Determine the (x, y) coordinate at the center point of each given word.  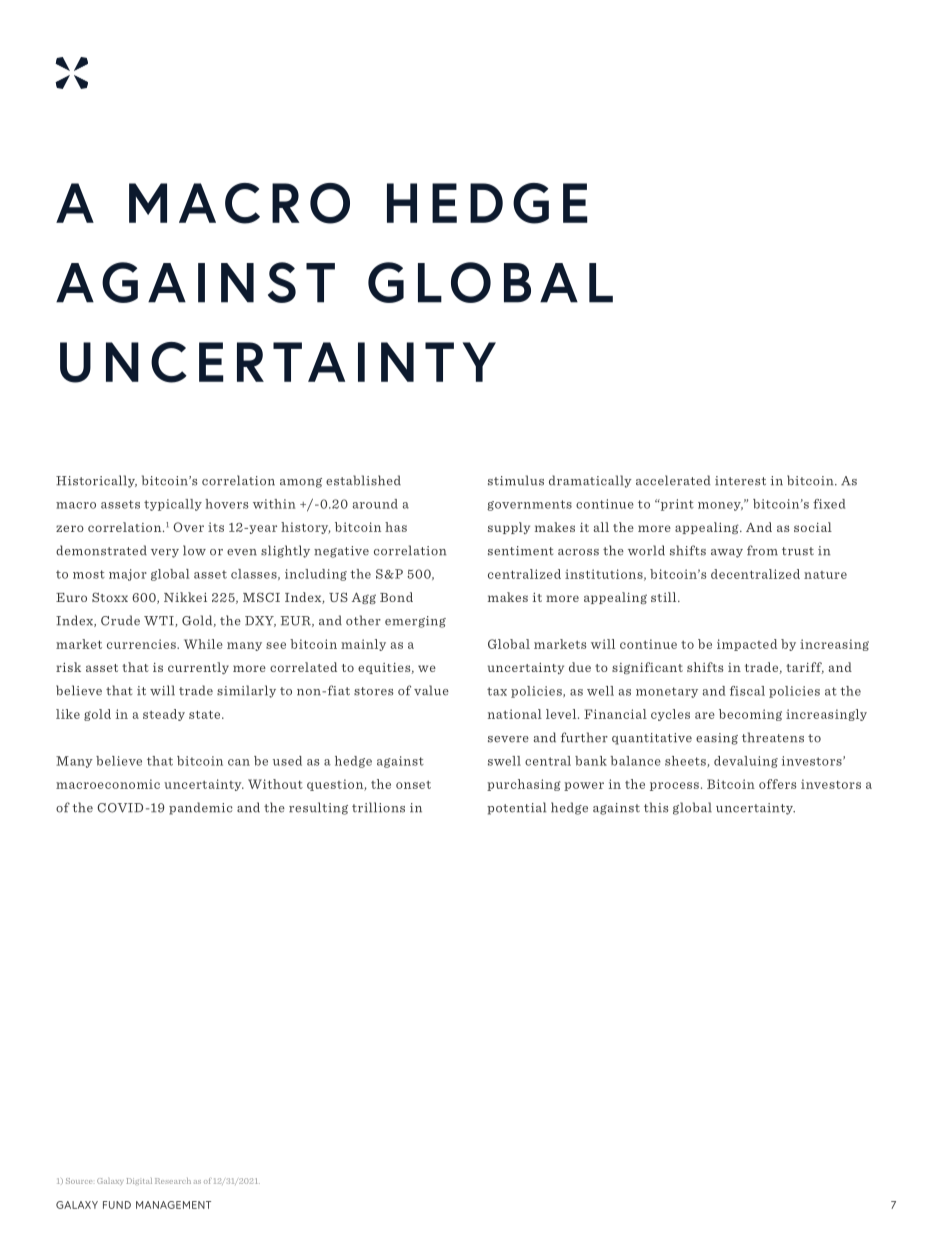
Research (173, 1181)
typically (173, 505)
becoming (750, 715)
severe (508, 739)
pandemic (201, 808)
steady (164, 715)
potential (516, 808)
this (656, 807)
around (375, 504)
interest (740, 481)
